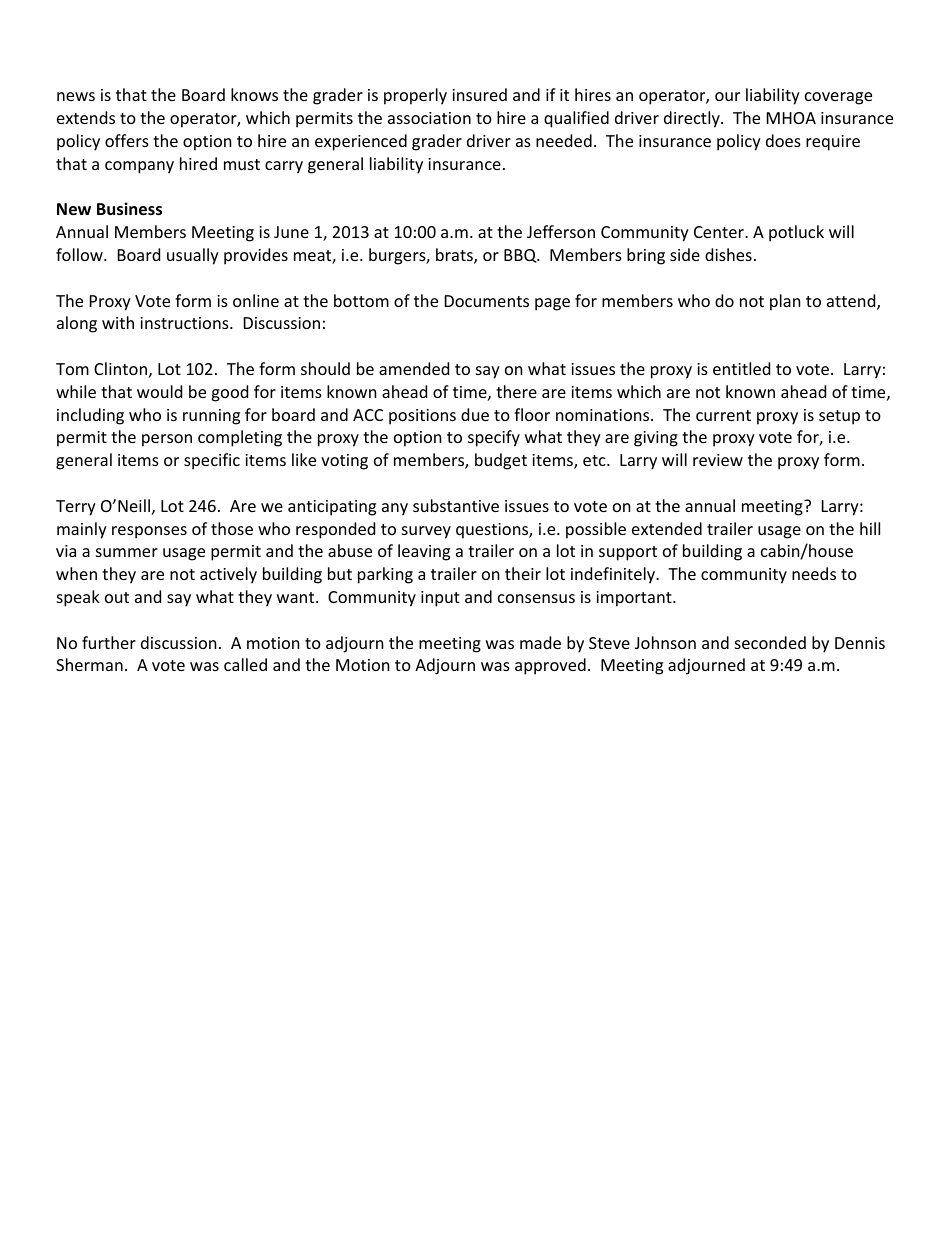 The height and width of the image is (1233, 952). I want to click on extends, so click(86, 117).
